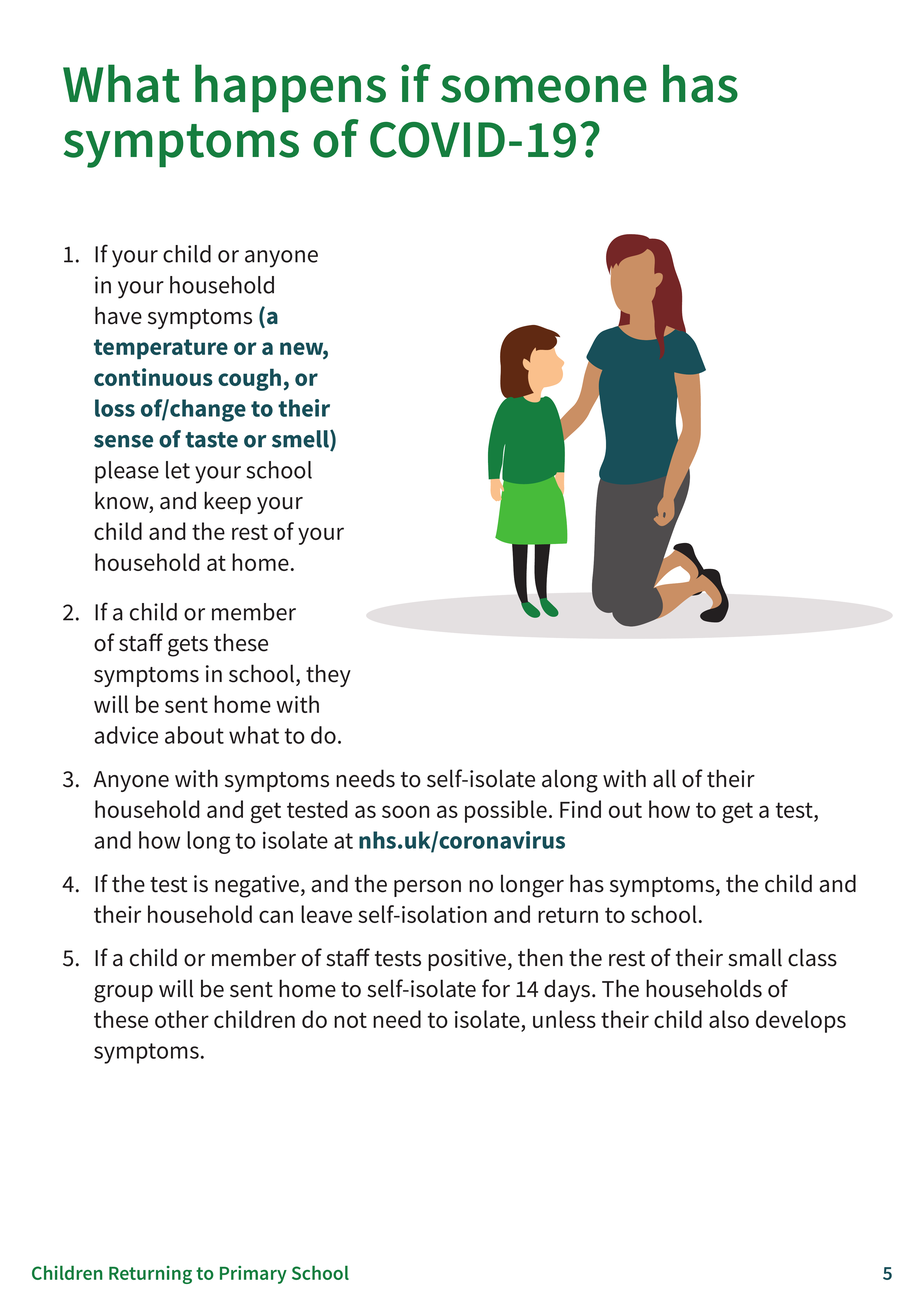  I want to click on taste, so click(211, 440).
